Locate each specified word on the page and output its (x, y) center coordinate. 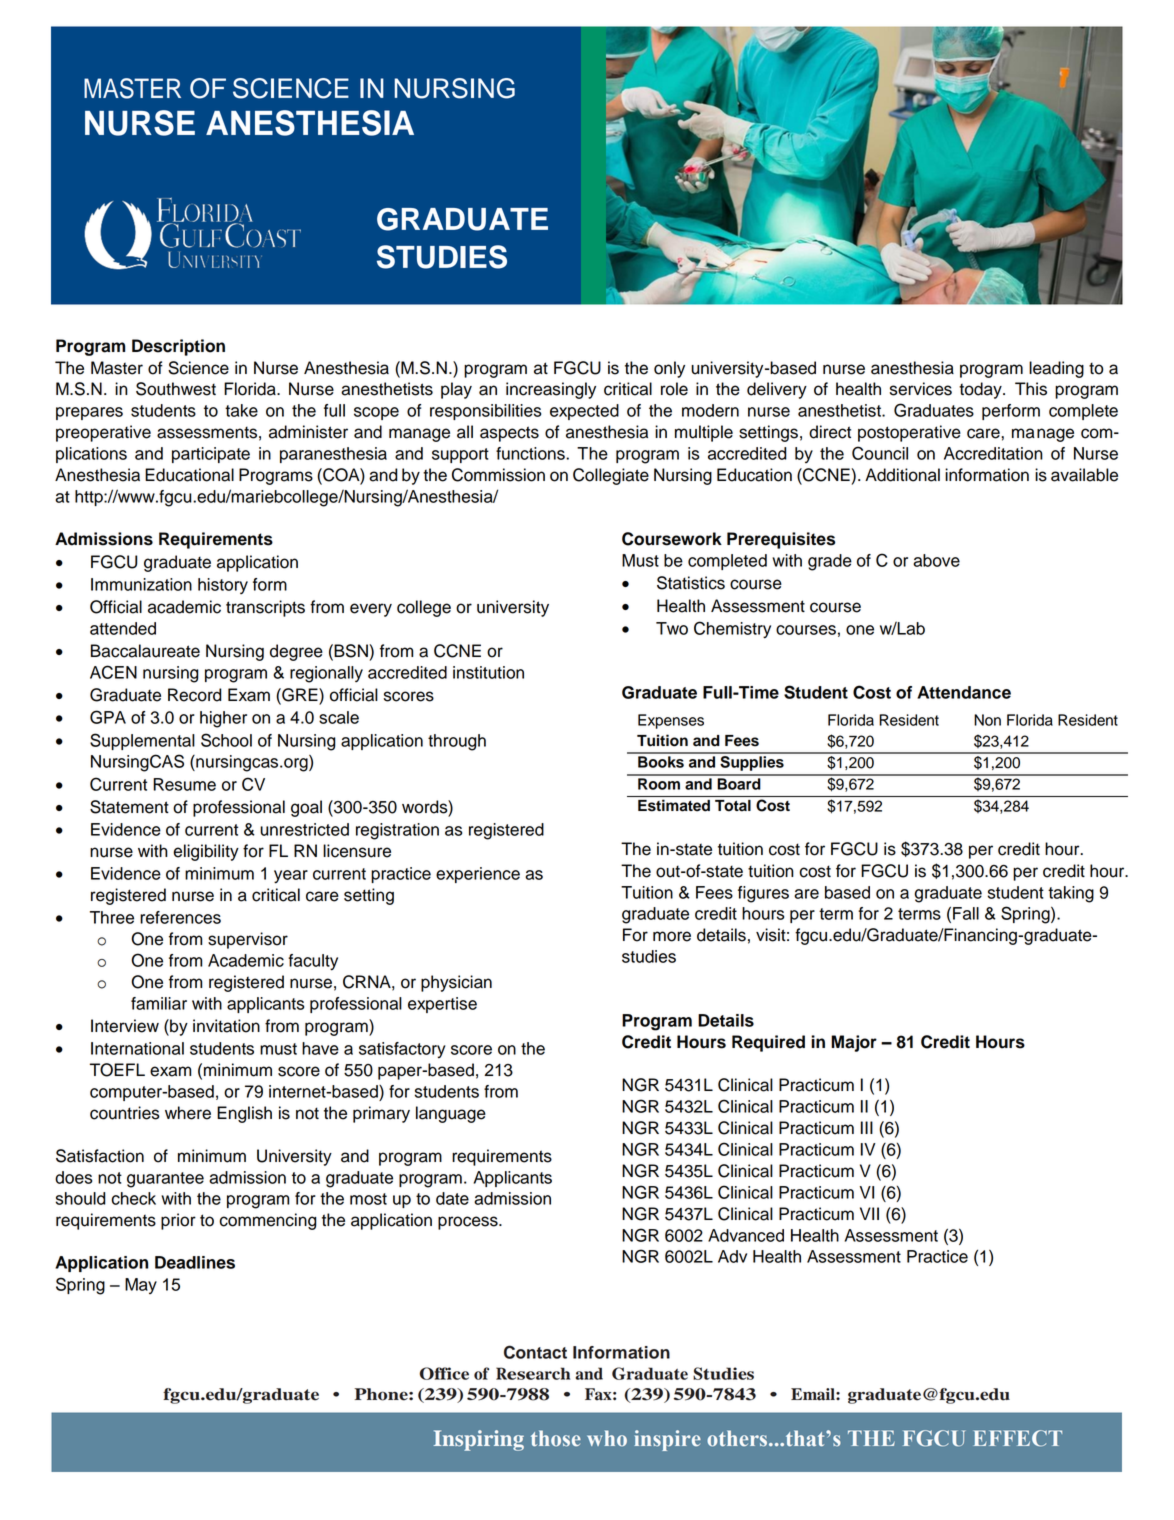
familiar (159, 1003)
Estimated (674, 805)
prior (178, 1221)
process (469, 1223)
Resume (184, 784)
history (223, 586)
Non (987, 720)
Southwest (176, 389)
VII (869, 1213)
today (981, 390)
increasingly (551, 390)
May (141, 1286)
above (936, 560)
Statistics (691, 583)
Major (854, 1043)
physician (456, 983)
